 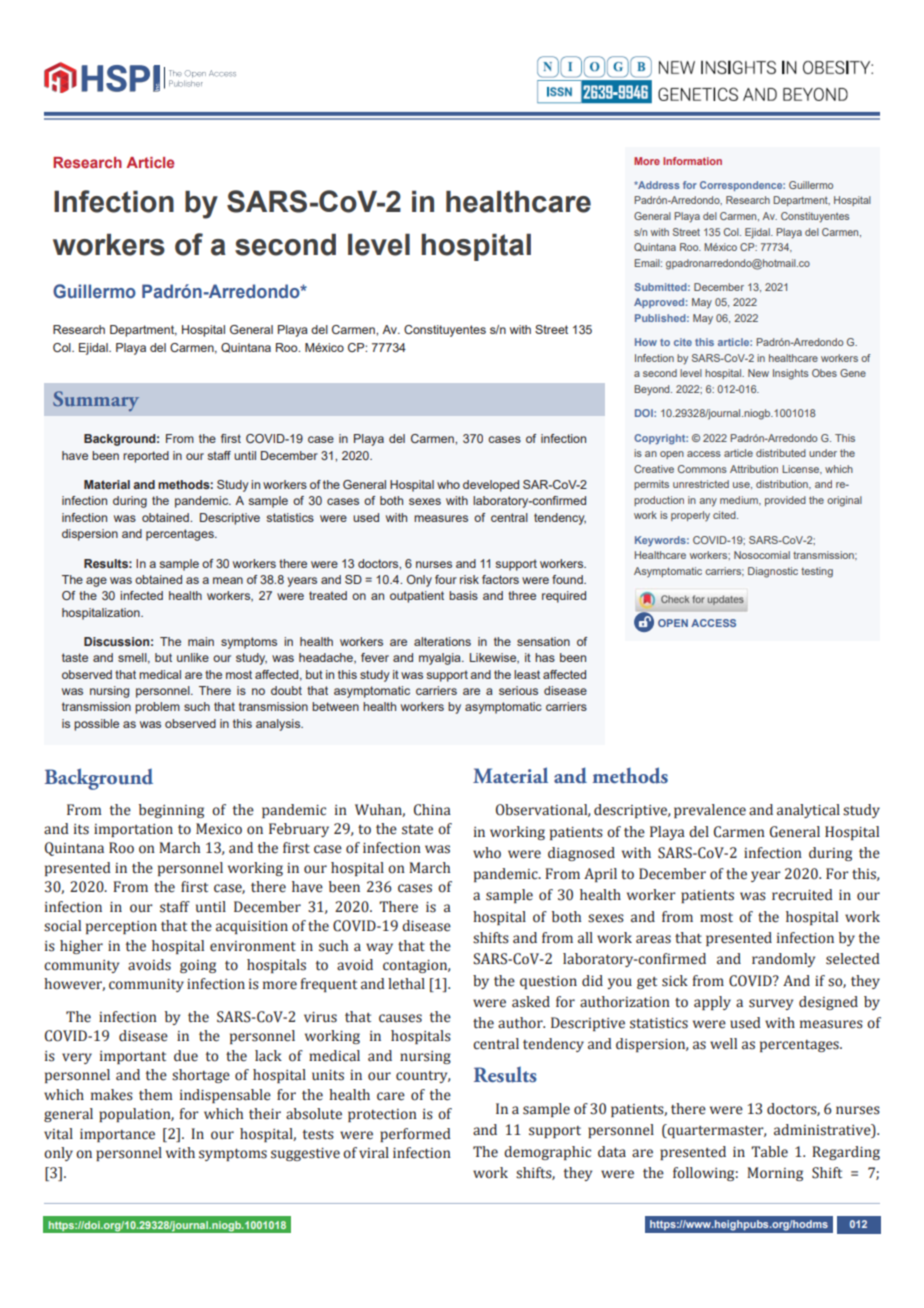 I want to click on Information, so click(x=692, y=161).
